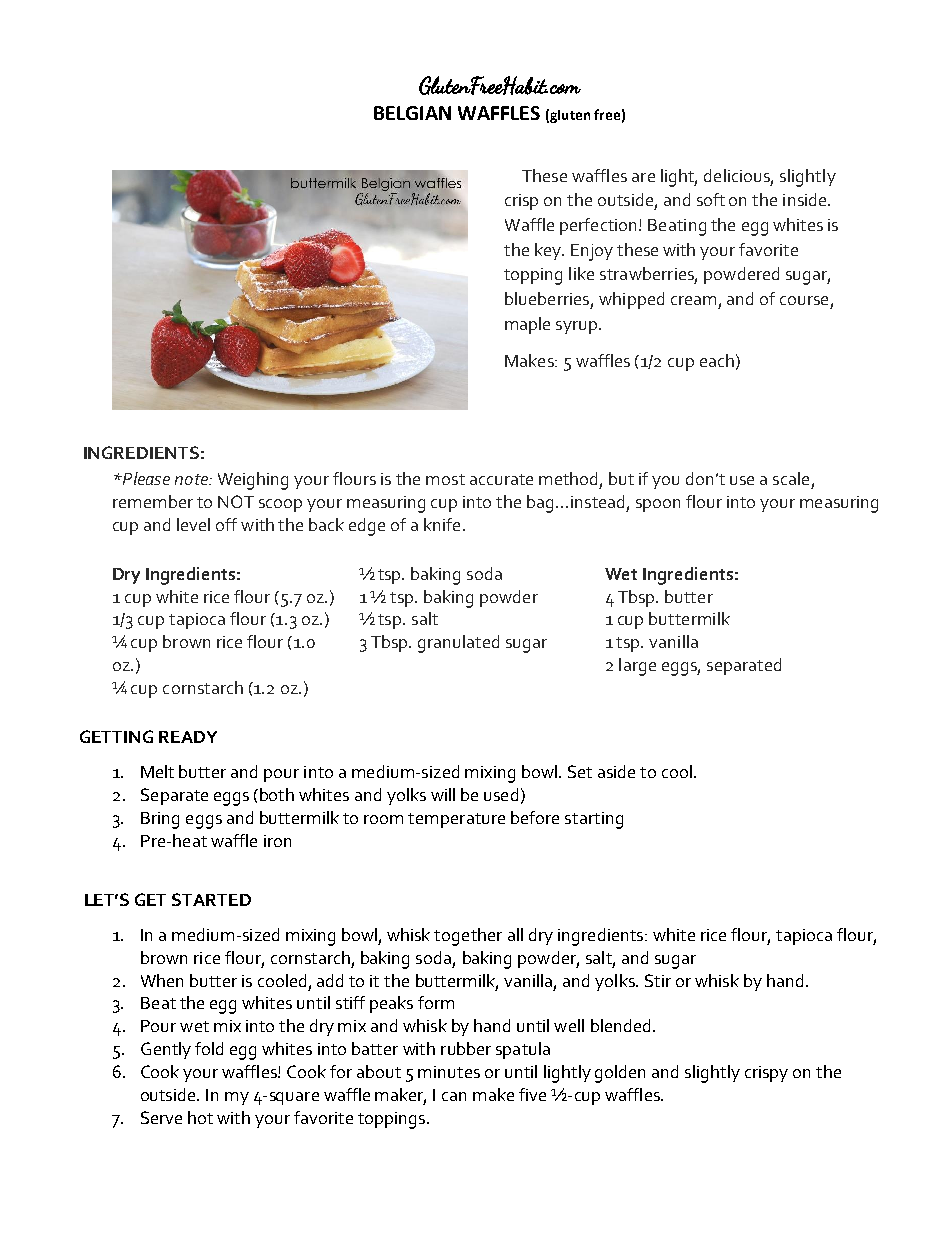 This document has height=1233, width=952. I want to click on soft, so click(711, 199).
